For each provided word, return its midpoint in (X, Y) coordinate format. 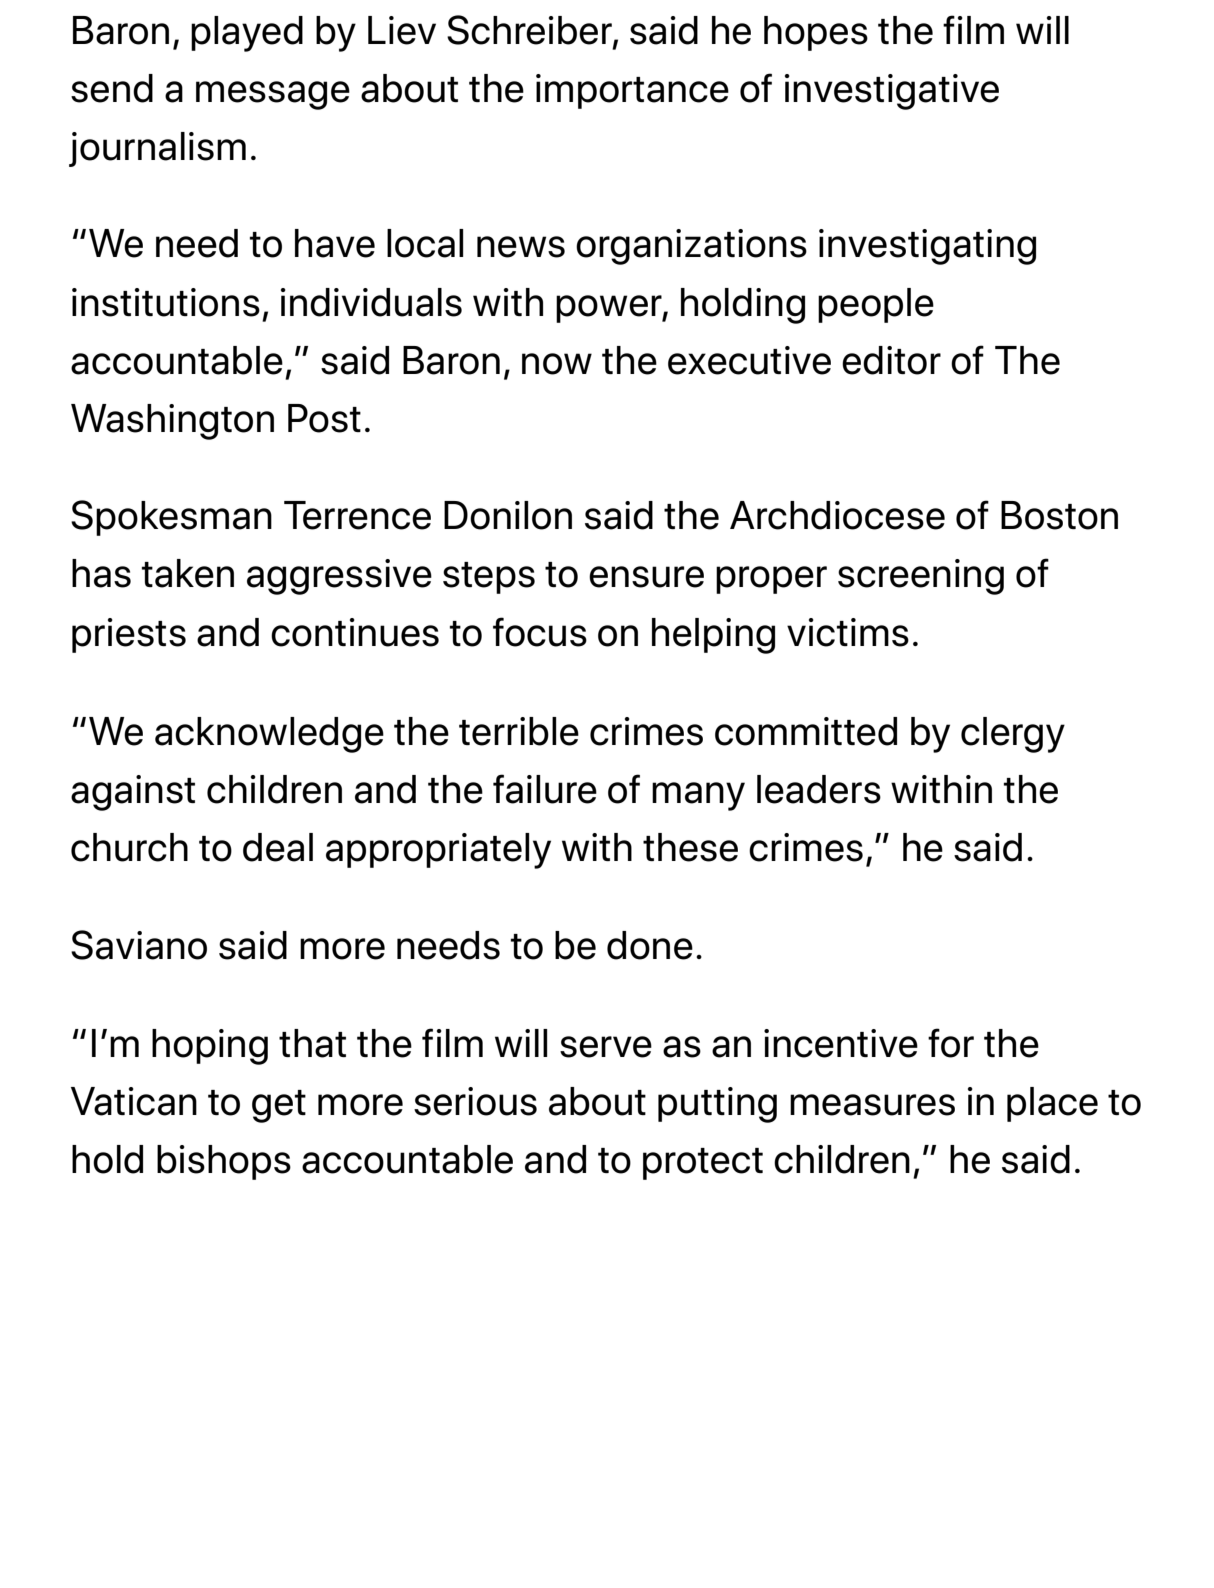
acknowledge (269, 735)
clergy (1013, 735)
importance (632, 91)
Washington (172, 422)
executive (749, 360)
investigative (892, 92)
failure (545, 789)
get (279, 1106)
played (247, 34)
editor (891, 360)
